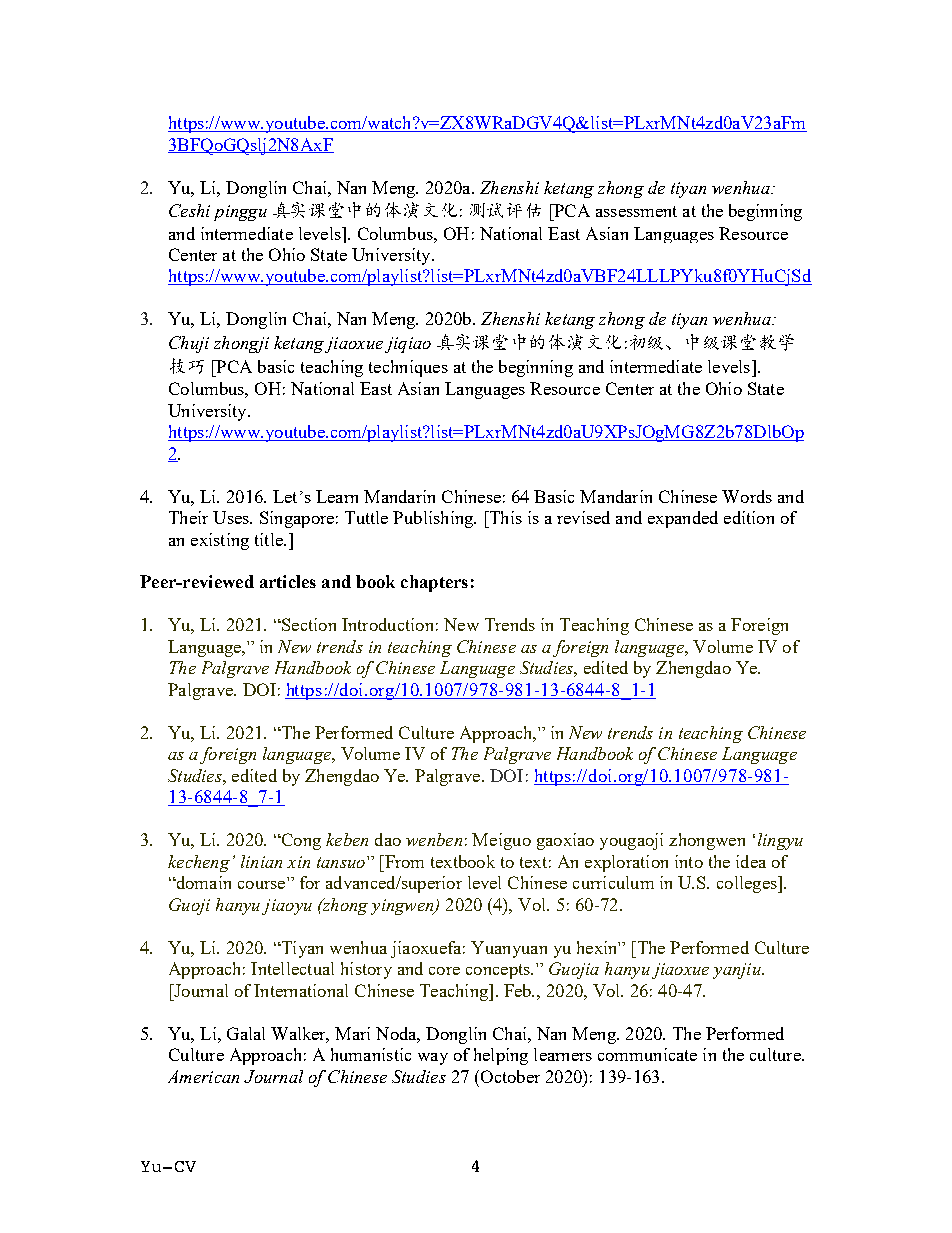 The image size is (952, 1233). Describe the element at coordinates (403, 861) in the document. I see `From` at that location.
